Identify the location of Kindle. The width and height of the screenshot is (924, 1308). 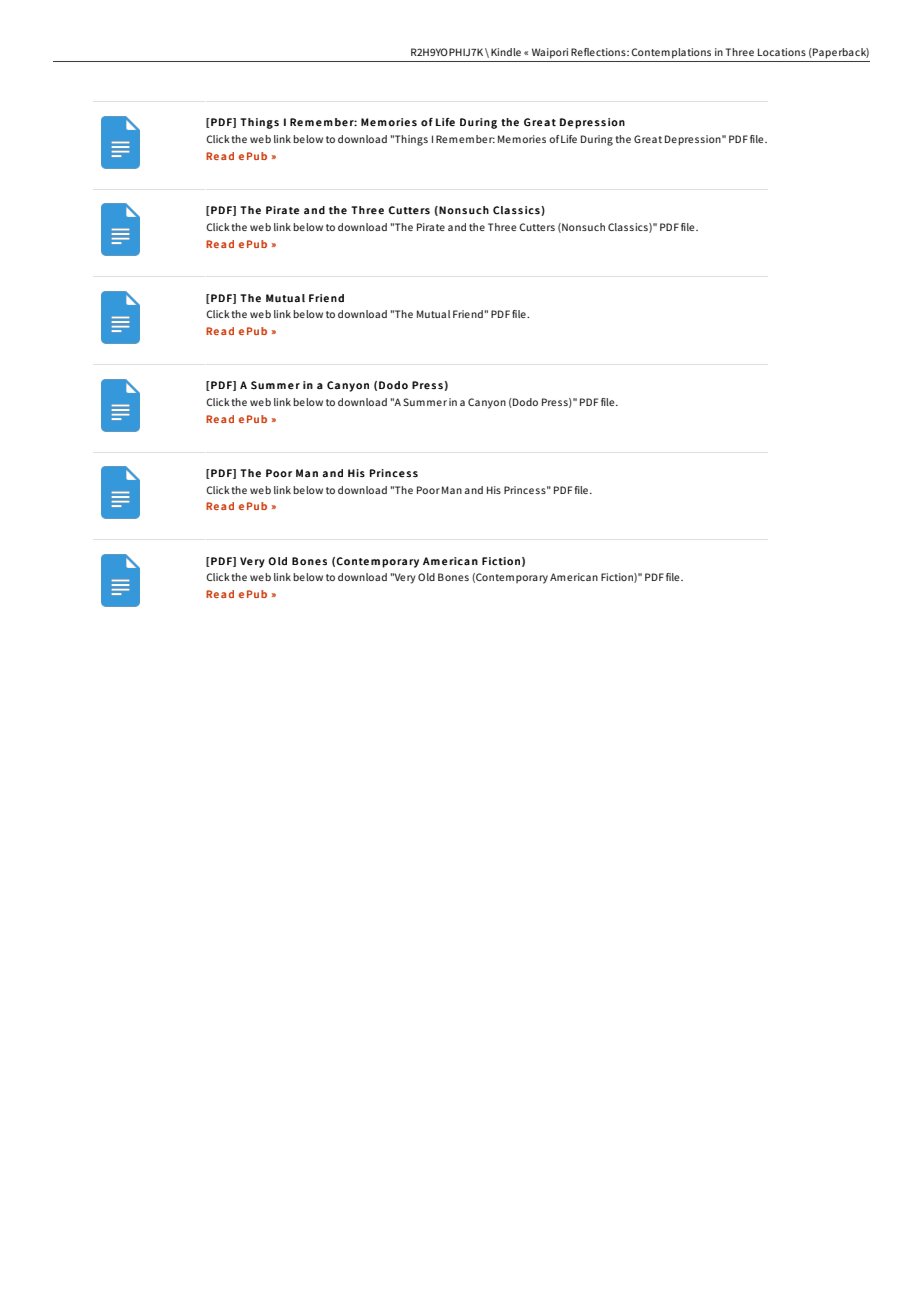
(506, 52).
